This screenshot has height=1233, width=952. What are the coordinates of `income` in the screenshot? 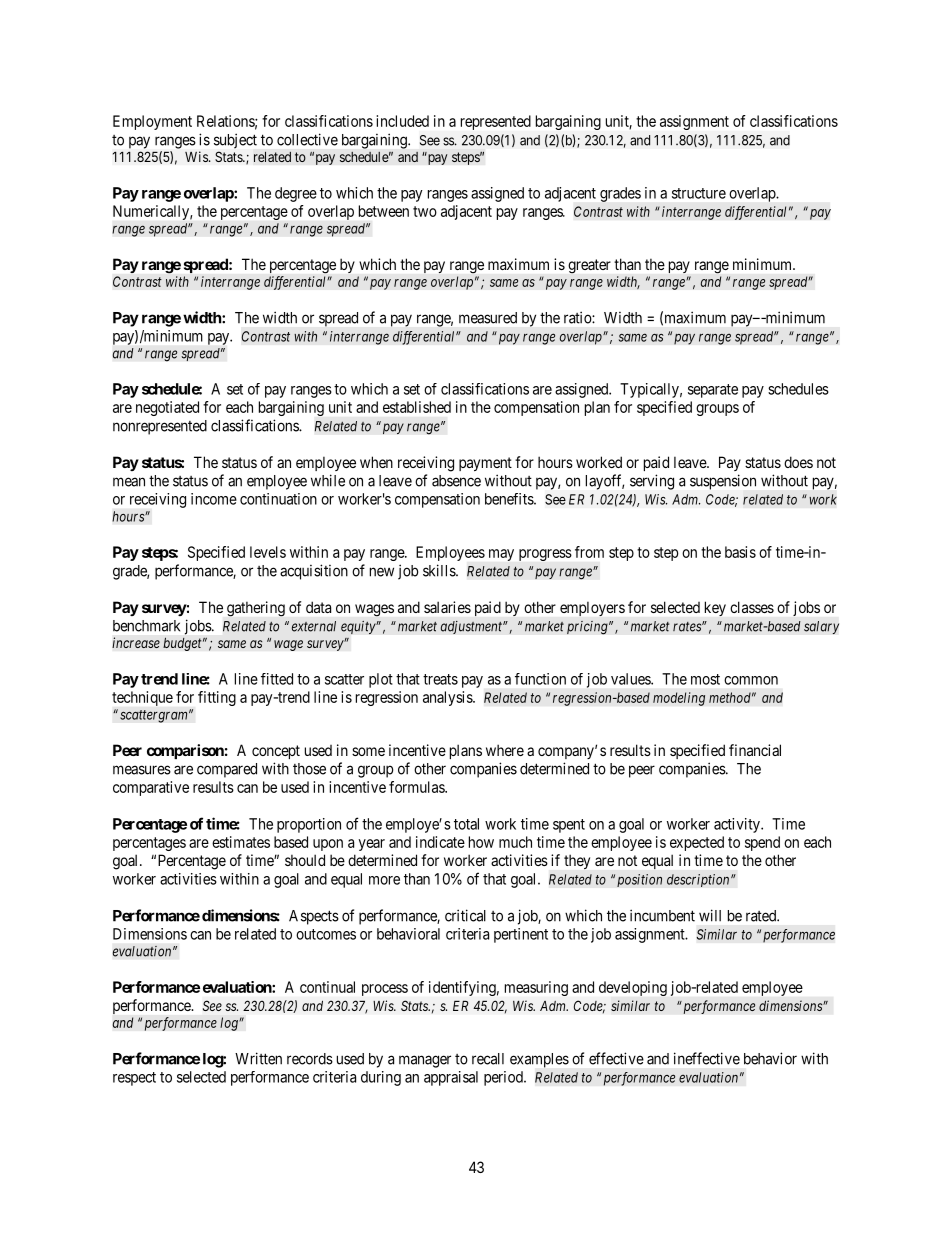 It's located at (214, 499).
